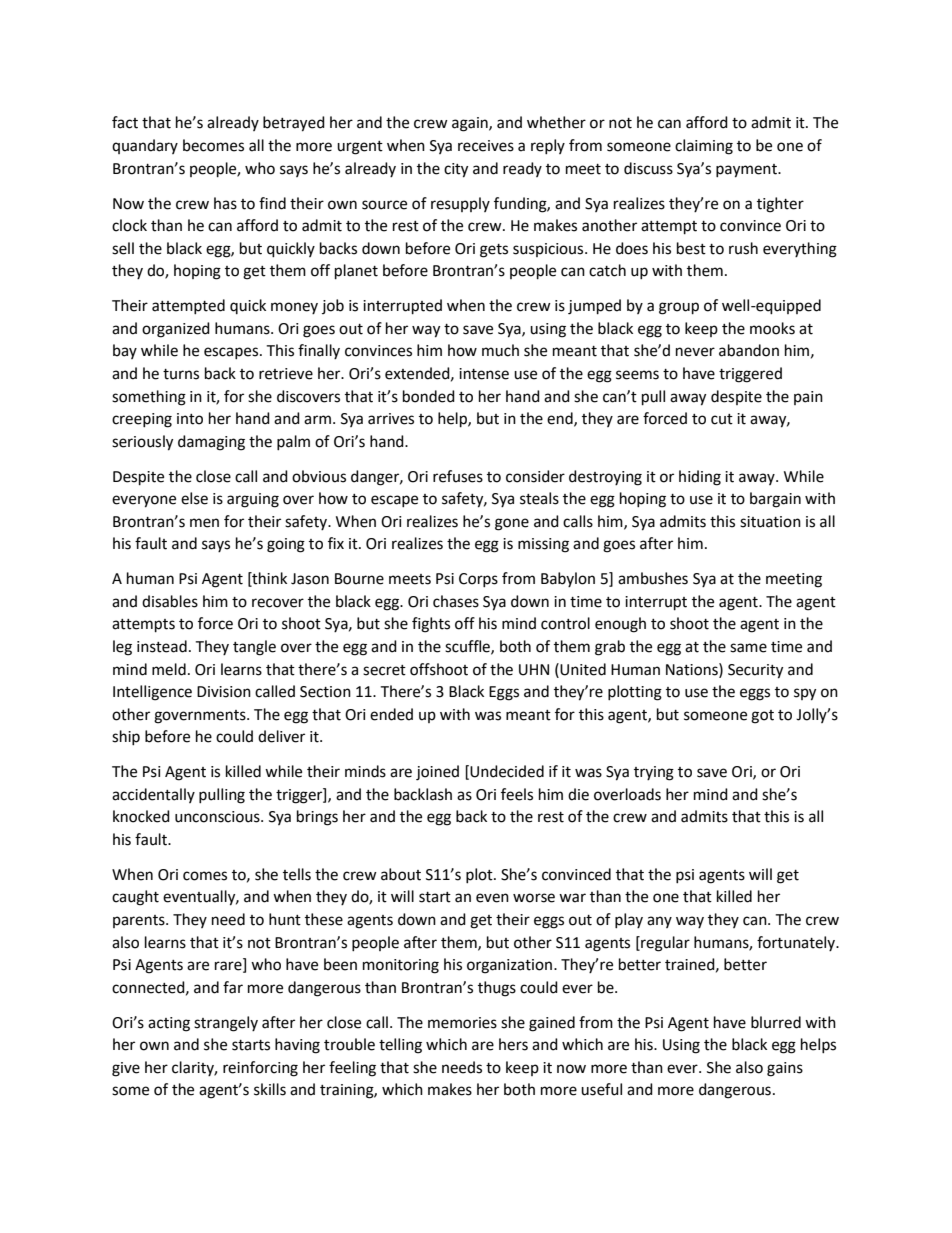  Describe the element at coordinates (145, 146) in the page. I see `quandary` at that location.
